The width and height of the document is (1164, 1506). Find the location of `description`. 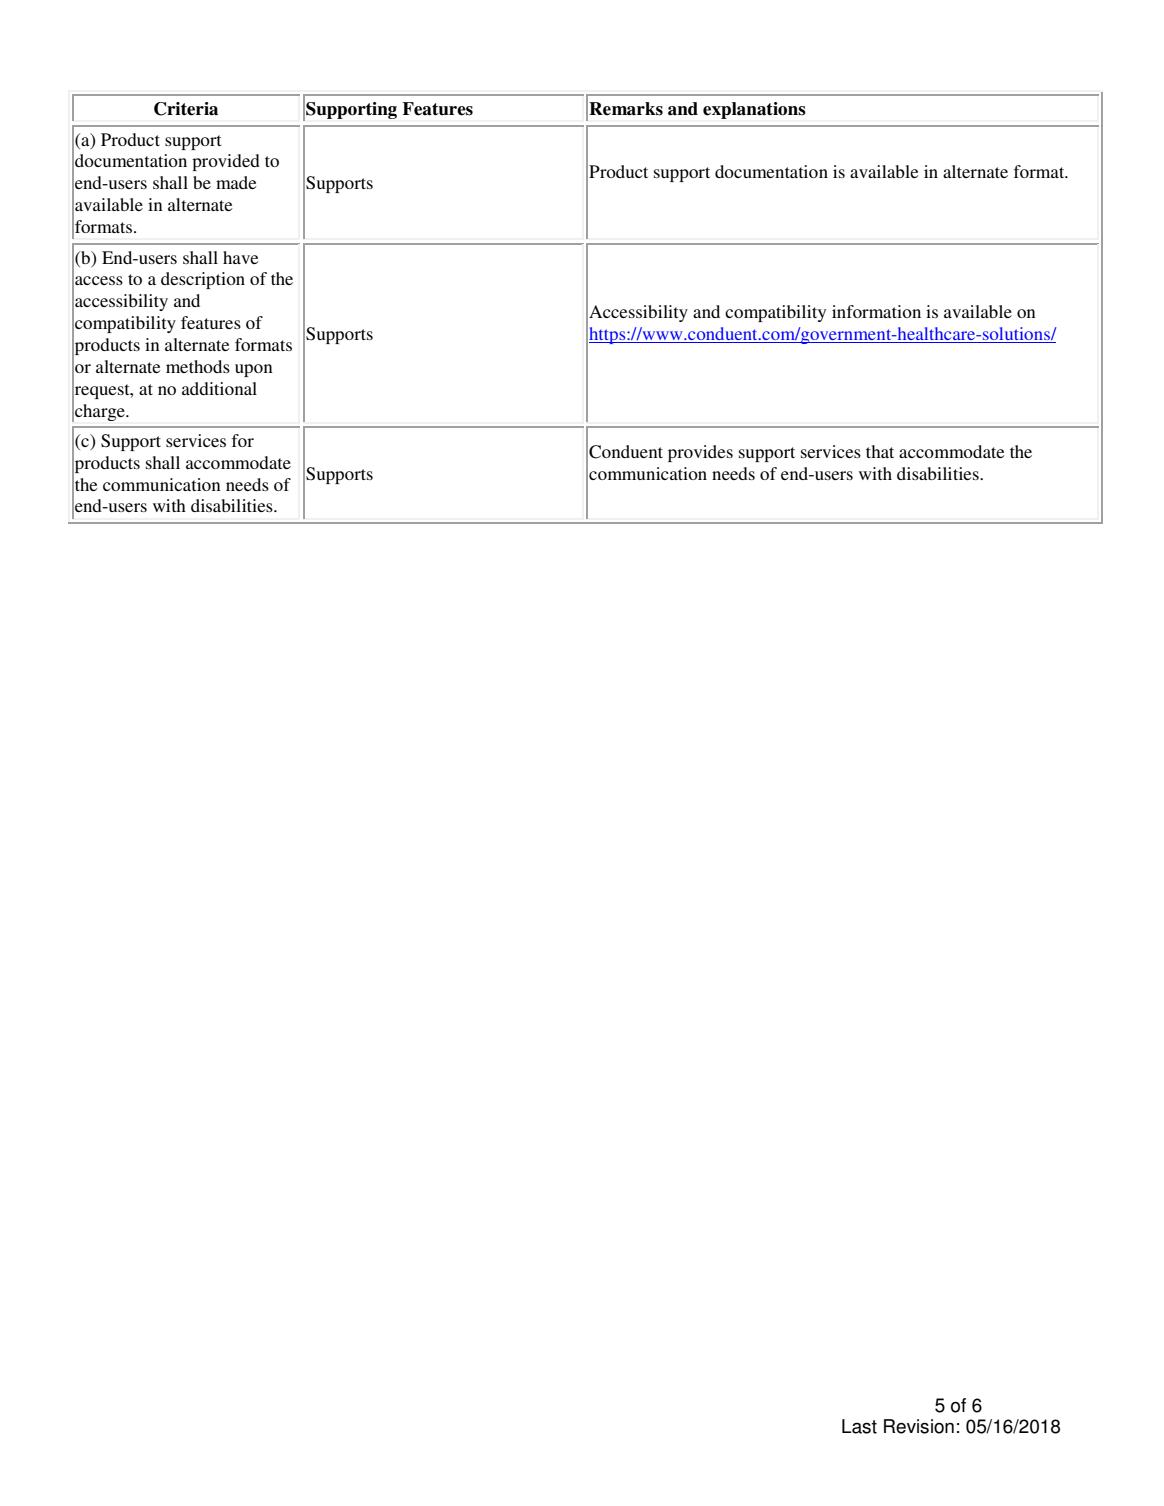

description is located at coordinates (203, 280).
